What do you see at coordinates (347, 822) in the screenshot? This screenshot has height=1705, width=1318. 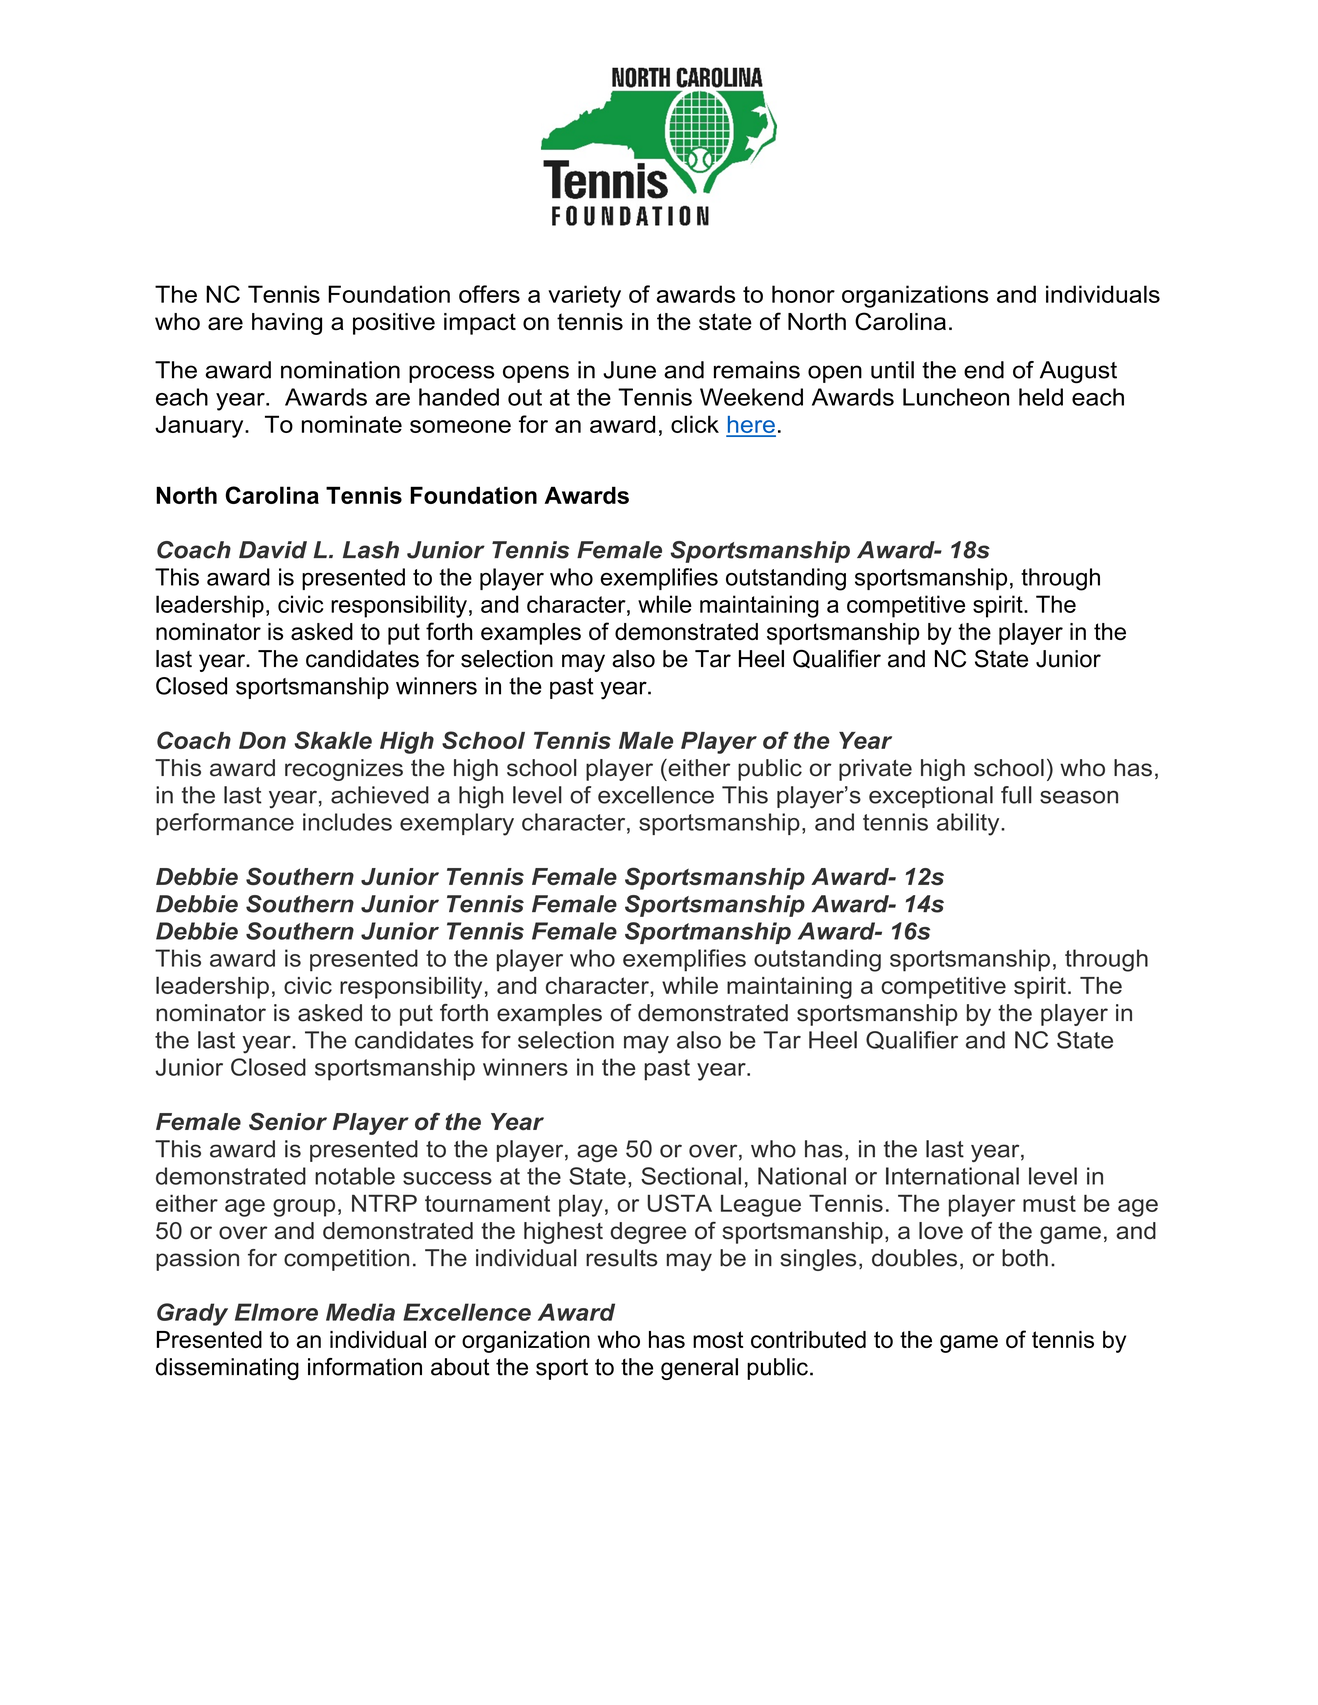 I see `includes` at bounding box center [347, 822].
